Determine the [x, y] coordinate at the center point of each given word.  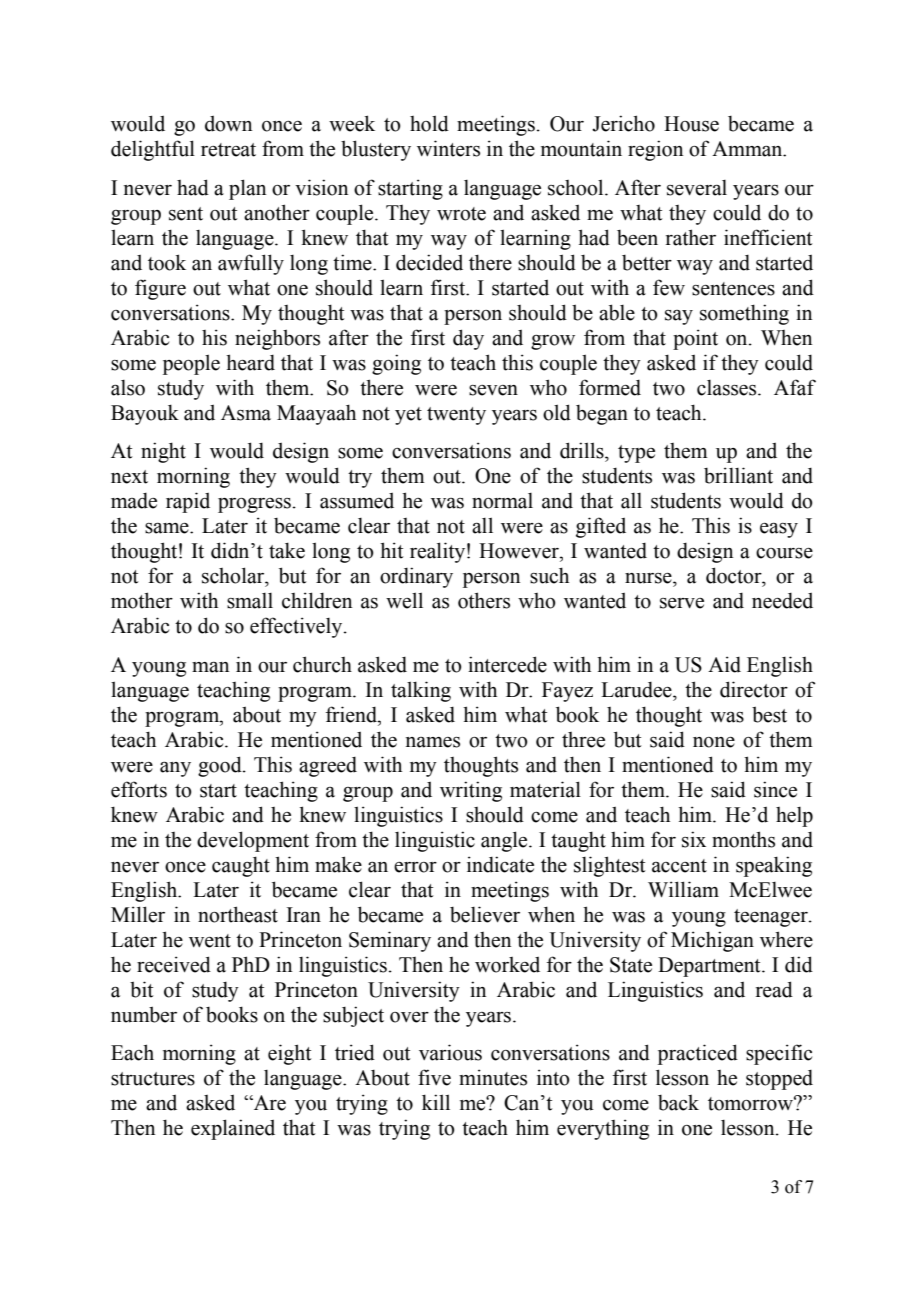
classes [728, 388]
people [191, 364]
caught [241, 866]
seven [493, 390]
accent [679, 866]
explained [233, 1129]
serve [682, 603]
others [484, 600]
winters [448, 148]
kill [436, 1102]
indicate [500, 864]
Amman [748, 149]
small [250, 601]
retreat [228, 150]
